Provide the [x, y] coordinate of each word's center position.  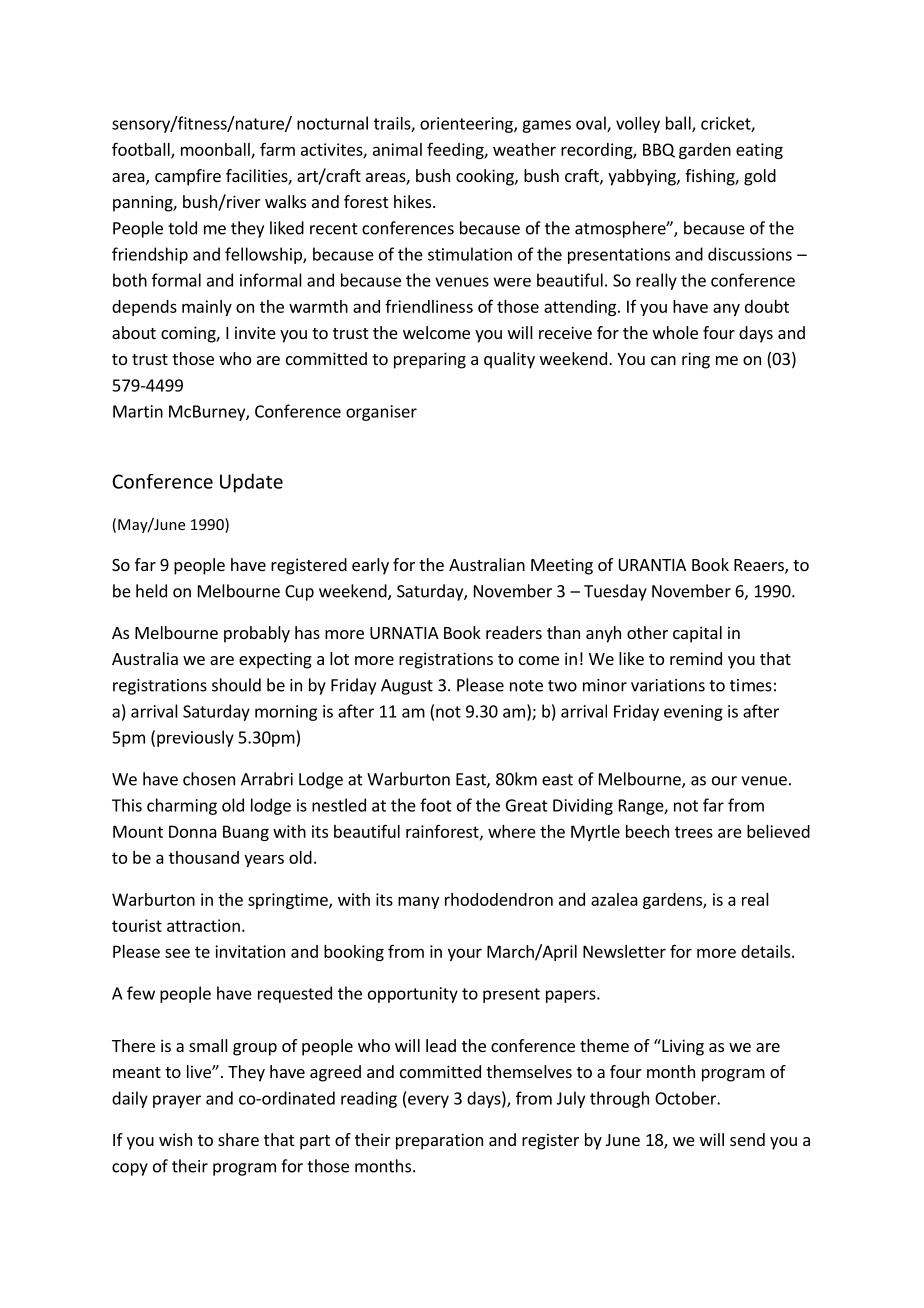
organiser [381, 413]
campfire [188, 177]
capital [697, 634]
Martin [138, 411]
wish [175, 1139]
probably [257, 634]
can [663, 360]
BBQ [659, 150]
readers [514, 632]
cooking [486, 177]
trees [694, 832]
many [418, 902]
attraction [203, 925]
